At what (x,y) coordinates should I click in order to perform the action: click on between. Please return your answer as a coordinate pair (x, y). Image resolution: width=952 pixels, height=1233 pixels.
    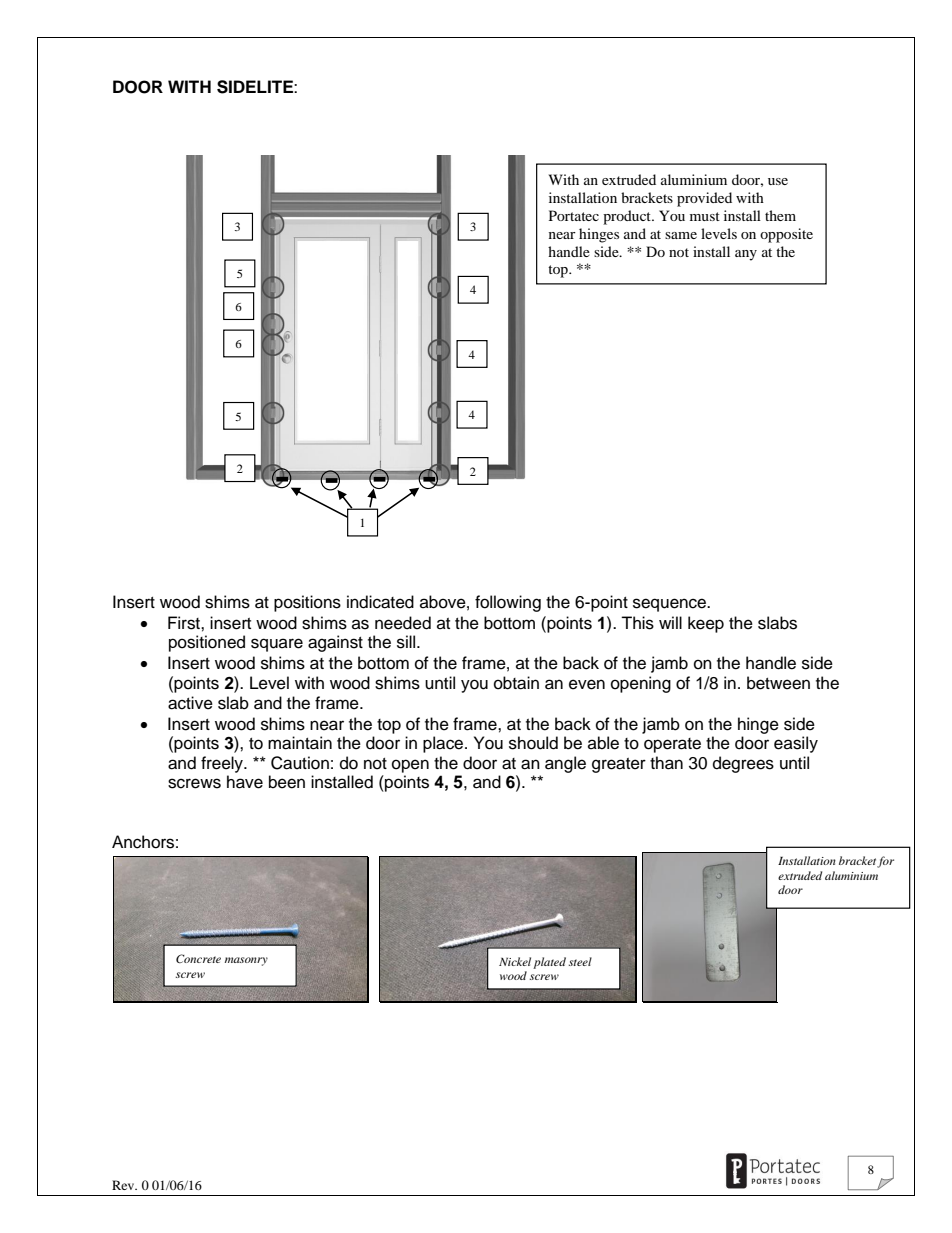
    Looking at the image, I should click on (778, 683).
